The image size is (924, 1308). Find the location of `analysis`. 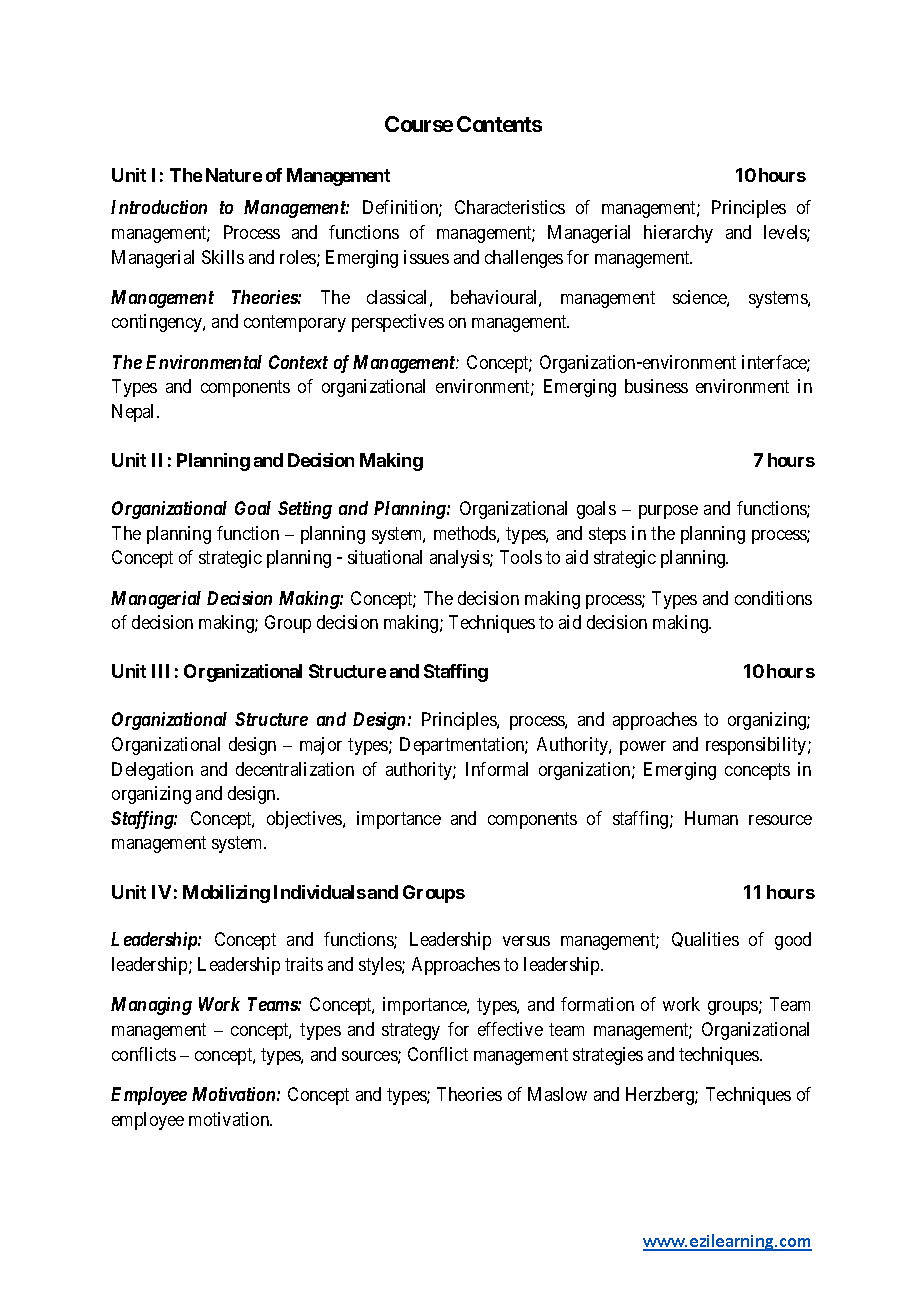

analysis is located at coordinates (460, 559).
